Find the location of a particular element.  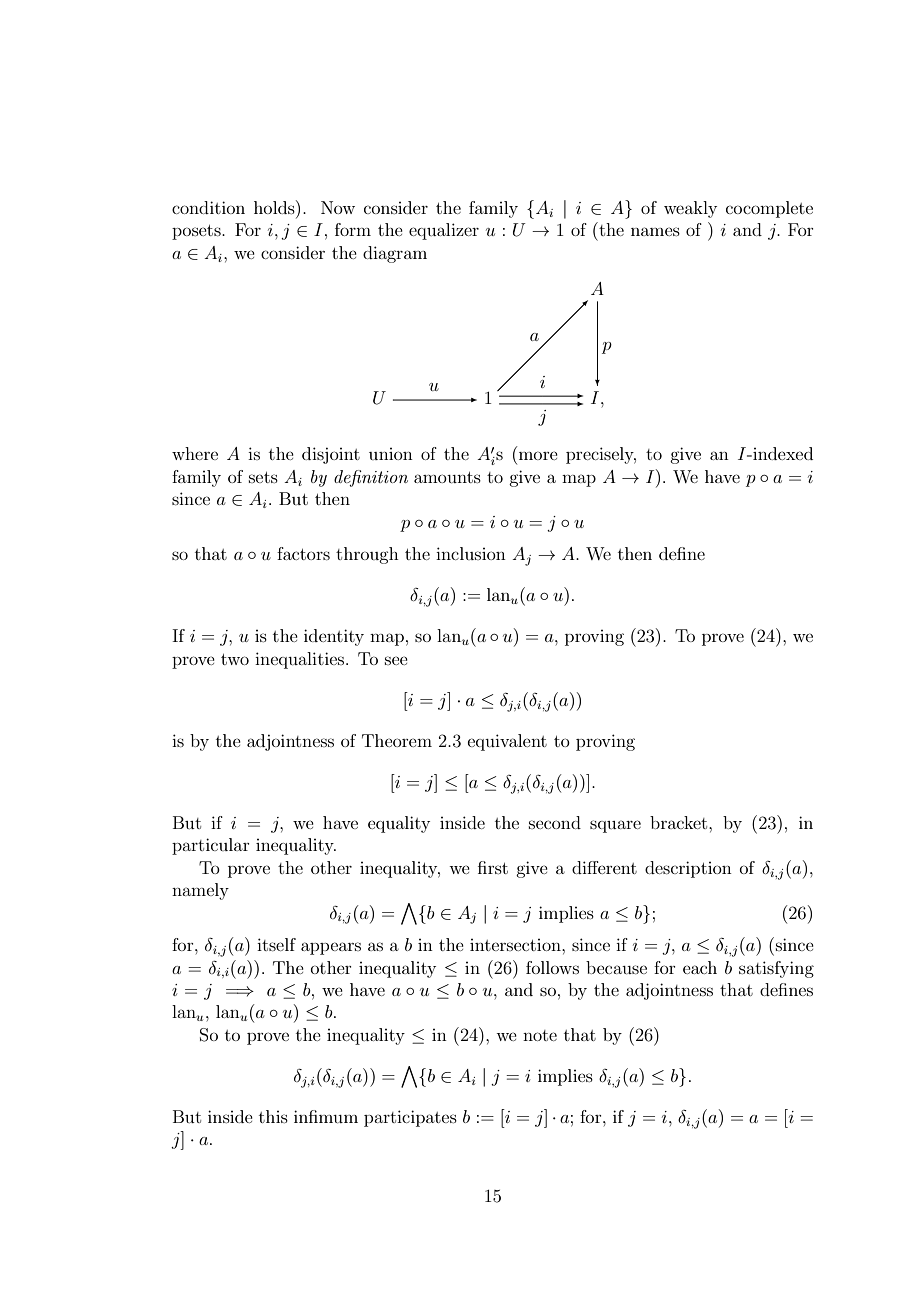

equalizer is located at coordinates (444, 231).
